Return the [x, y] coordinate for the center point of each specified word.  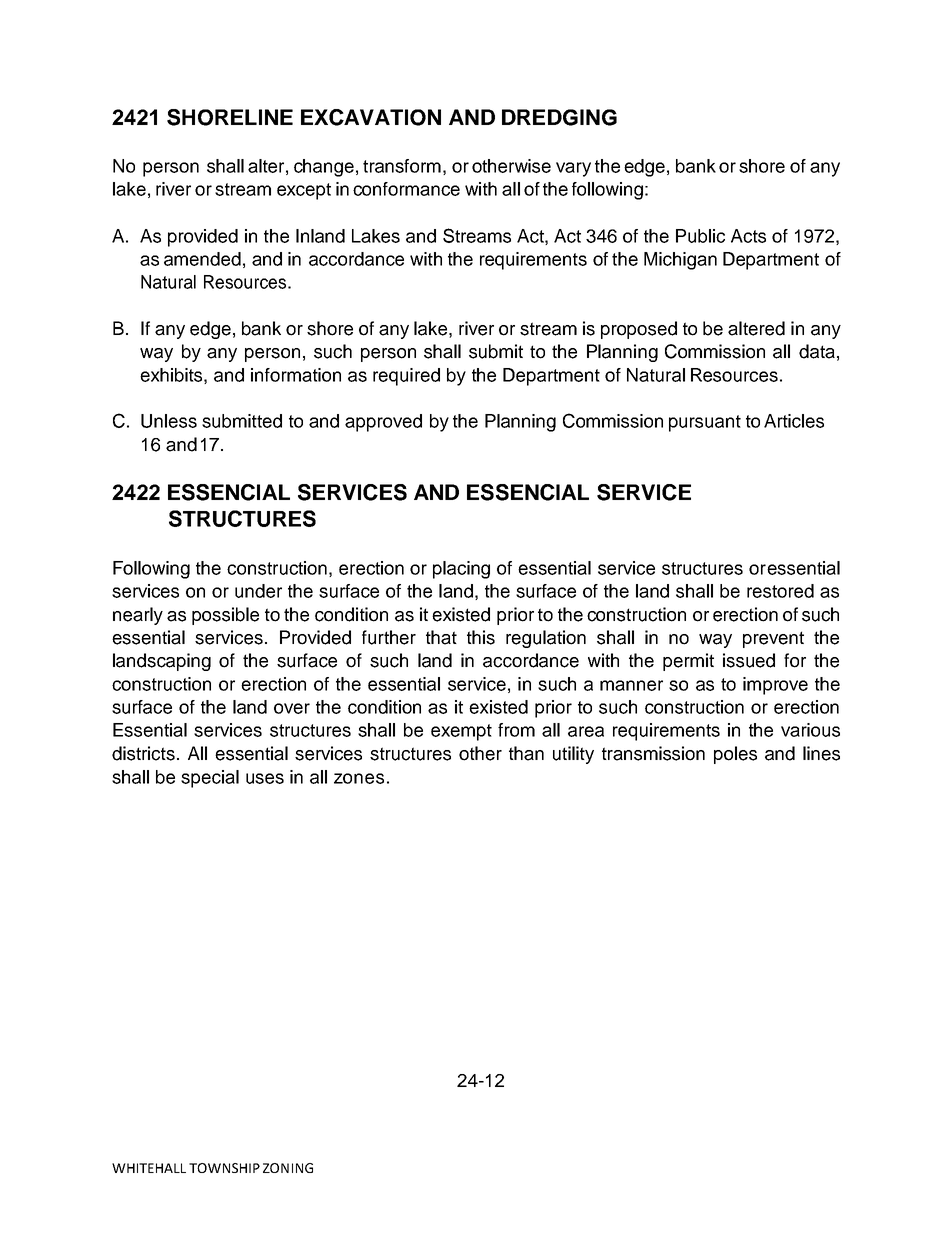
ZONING [288, 1168]
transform [402, 166]
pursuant [705, 423]
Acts [748, 236]
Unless [169, 421]
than [526, 753]
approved [383, 423]
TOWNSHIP [224, 1168]
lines [821, 753]
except [304, 191]
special [210, 779]
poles [735, 755]
